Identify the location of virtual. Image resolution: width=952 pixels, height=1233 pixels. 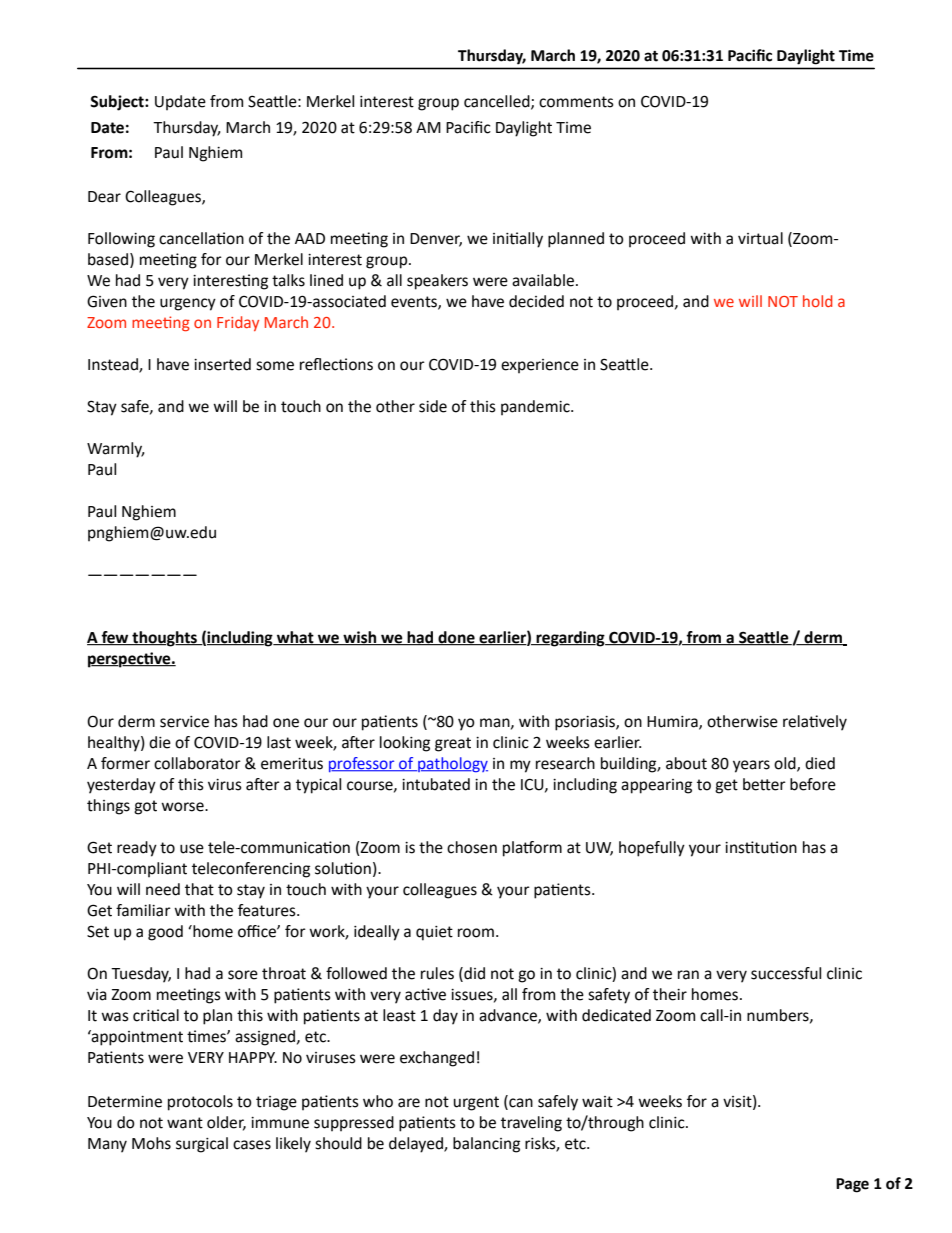
(760, 238).
